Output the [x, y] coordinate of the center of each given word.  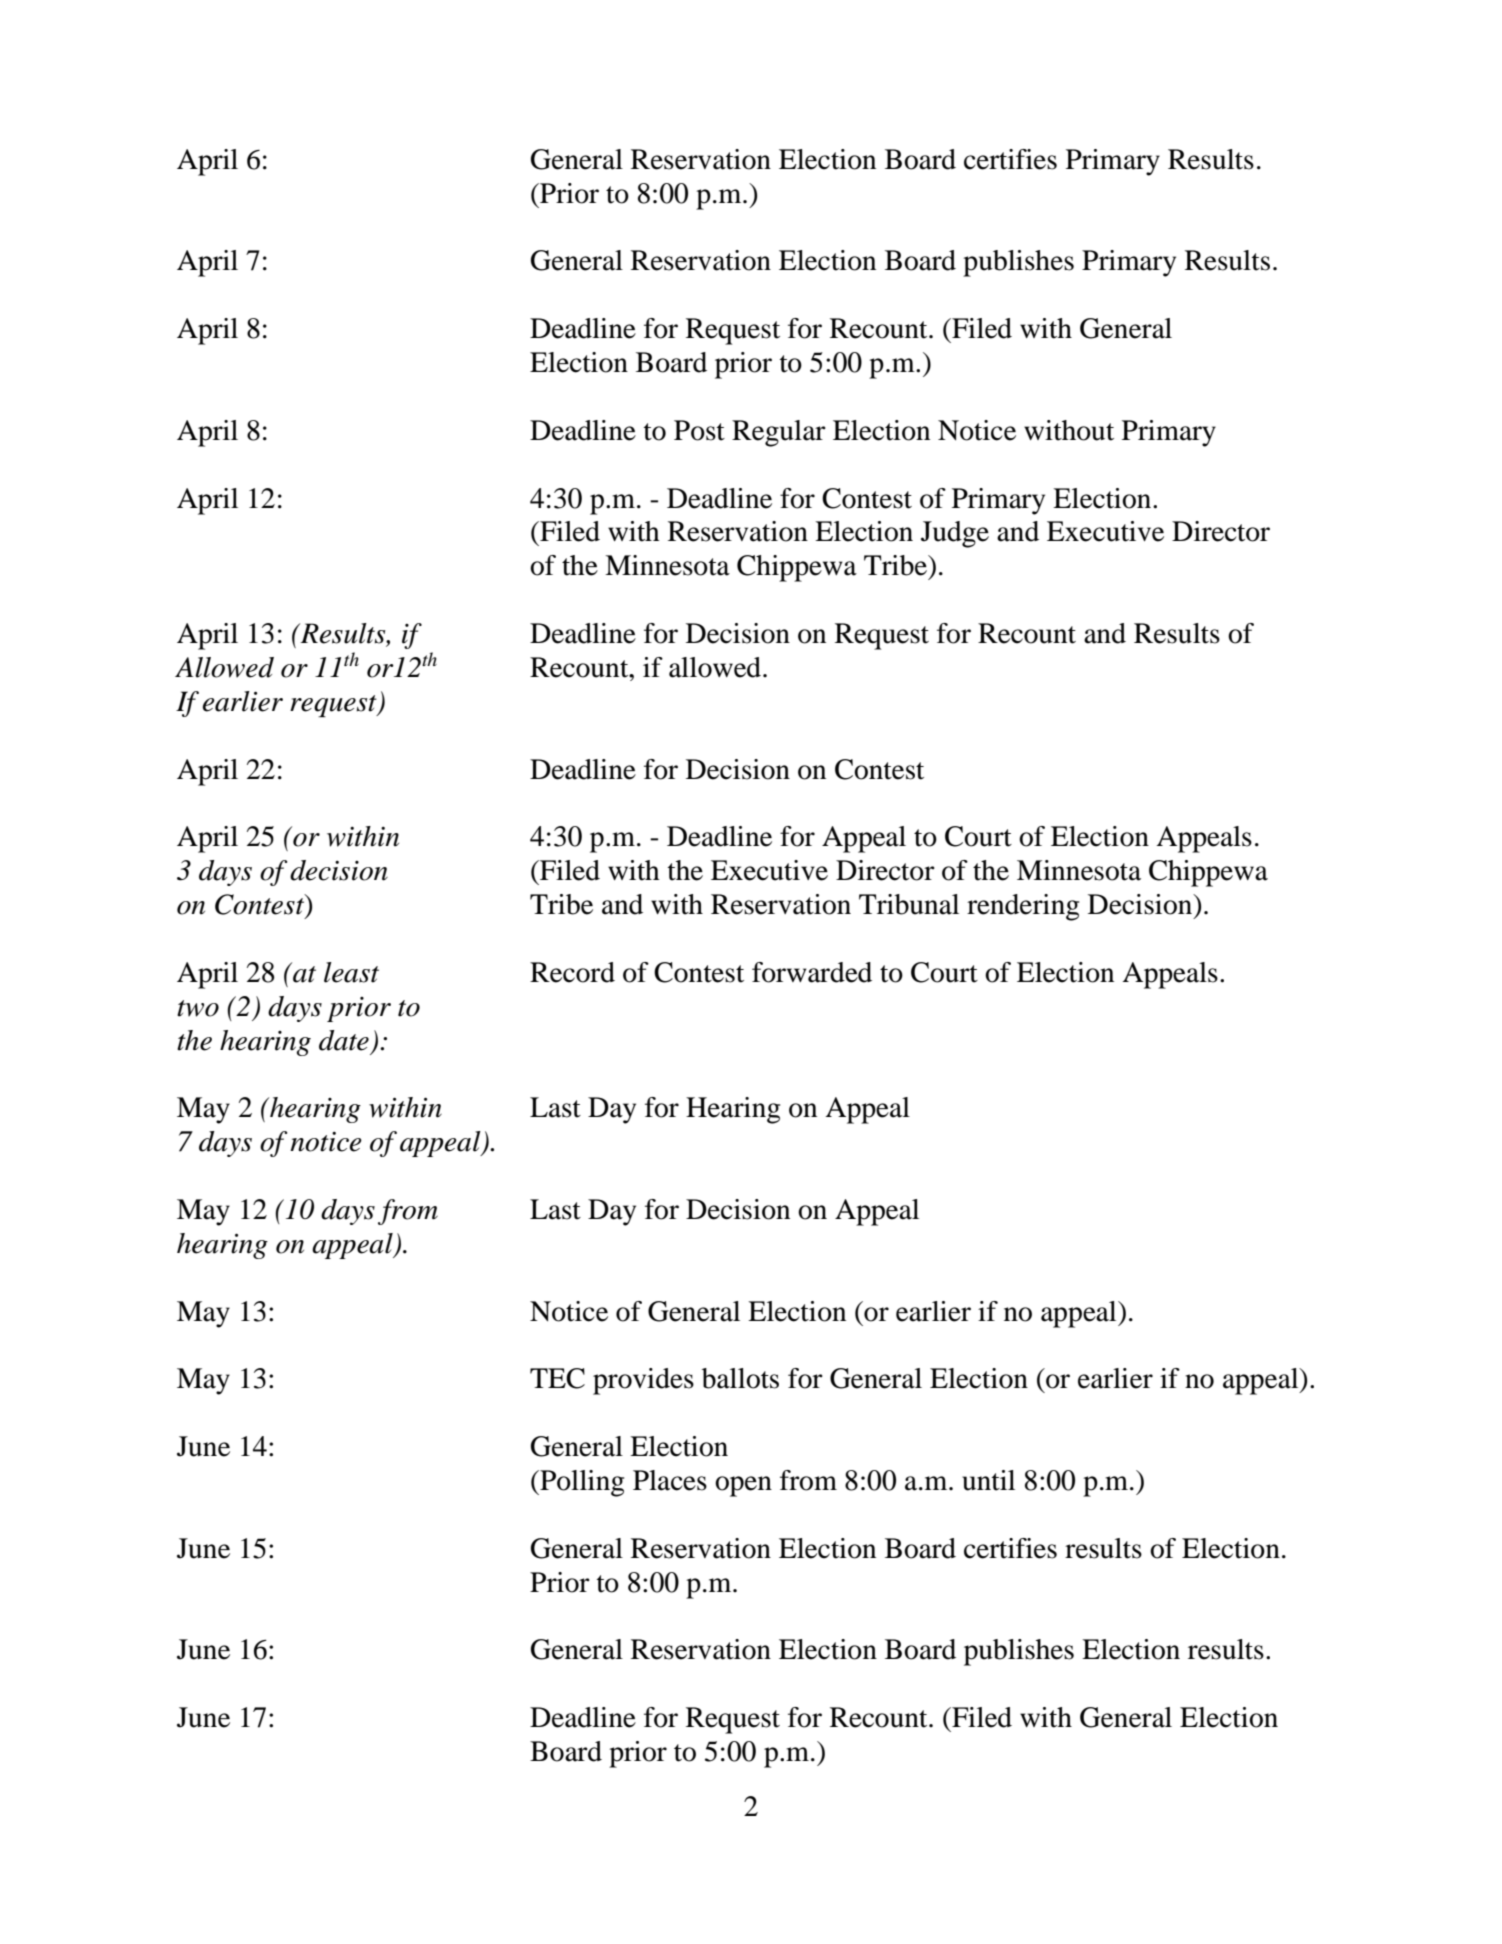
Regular [779, 433]
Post [699, 430]
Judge [955, 534]
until [988, 1480]
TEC [557, 1378]
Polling [581, 1483]
